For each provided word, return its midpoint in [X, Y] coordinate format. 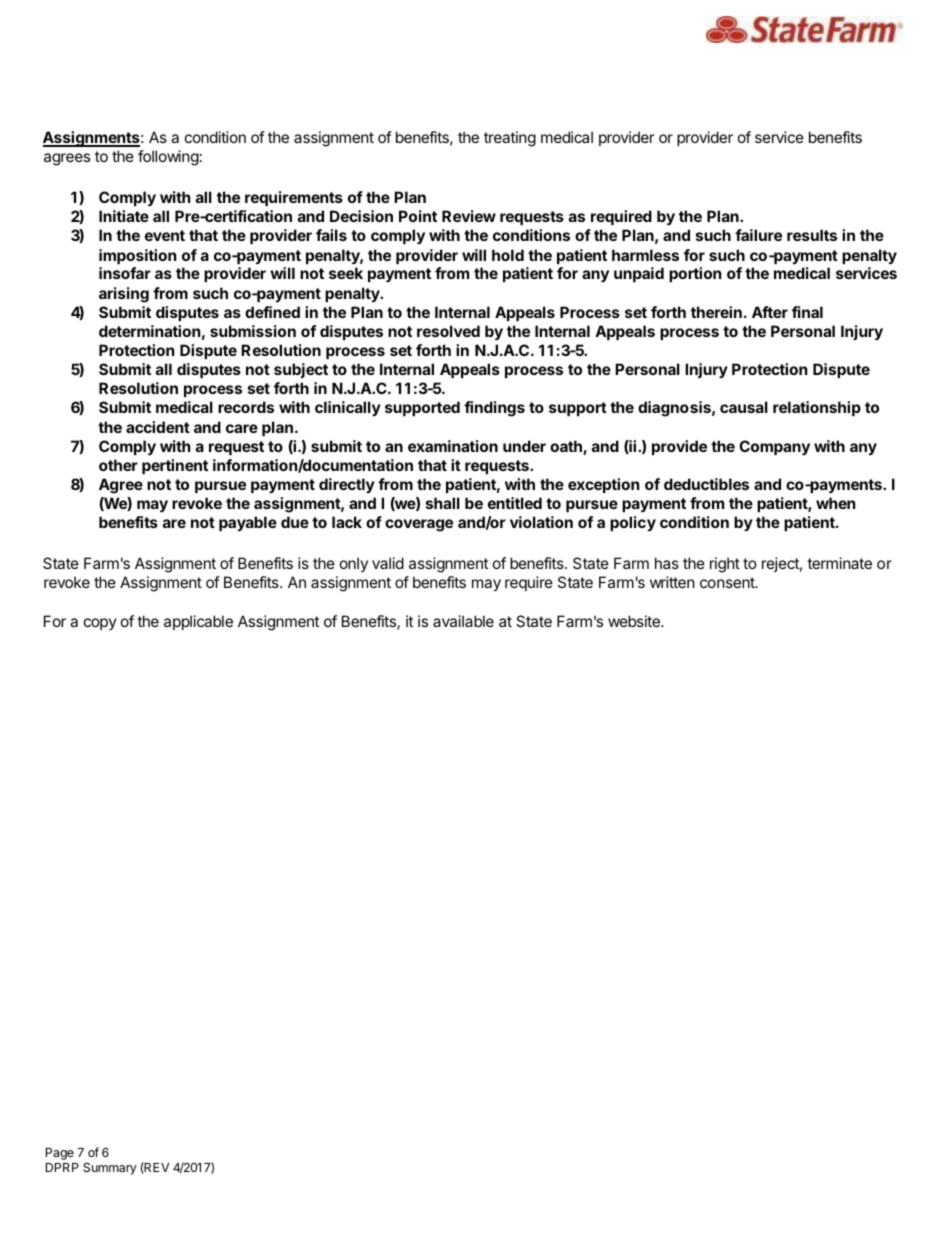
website [635, 621]
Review [469, 216]
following [168, 158]
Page [60, 1154]
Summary [110, 1169]
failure [758, 235]
